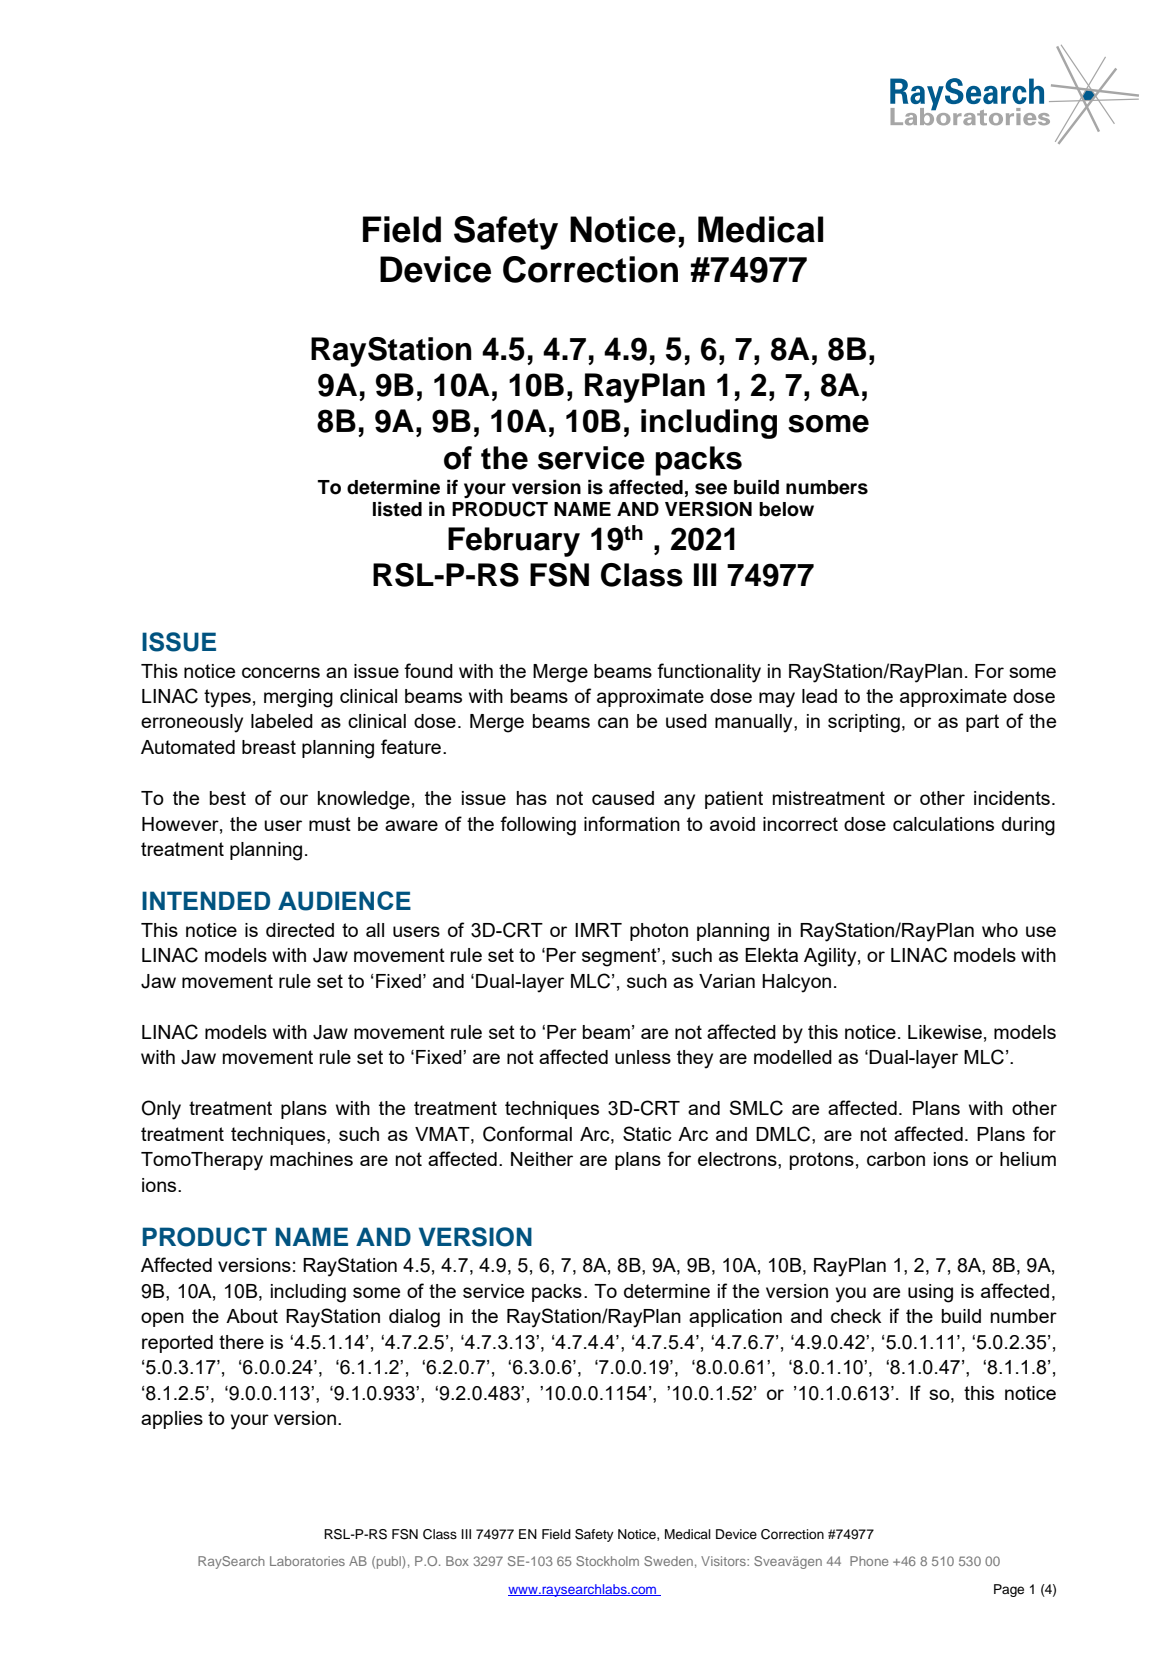 Image resolution: width=1168 pixels, height=1653 pixels. I want to click on Likewise, so click(945, 1032).
